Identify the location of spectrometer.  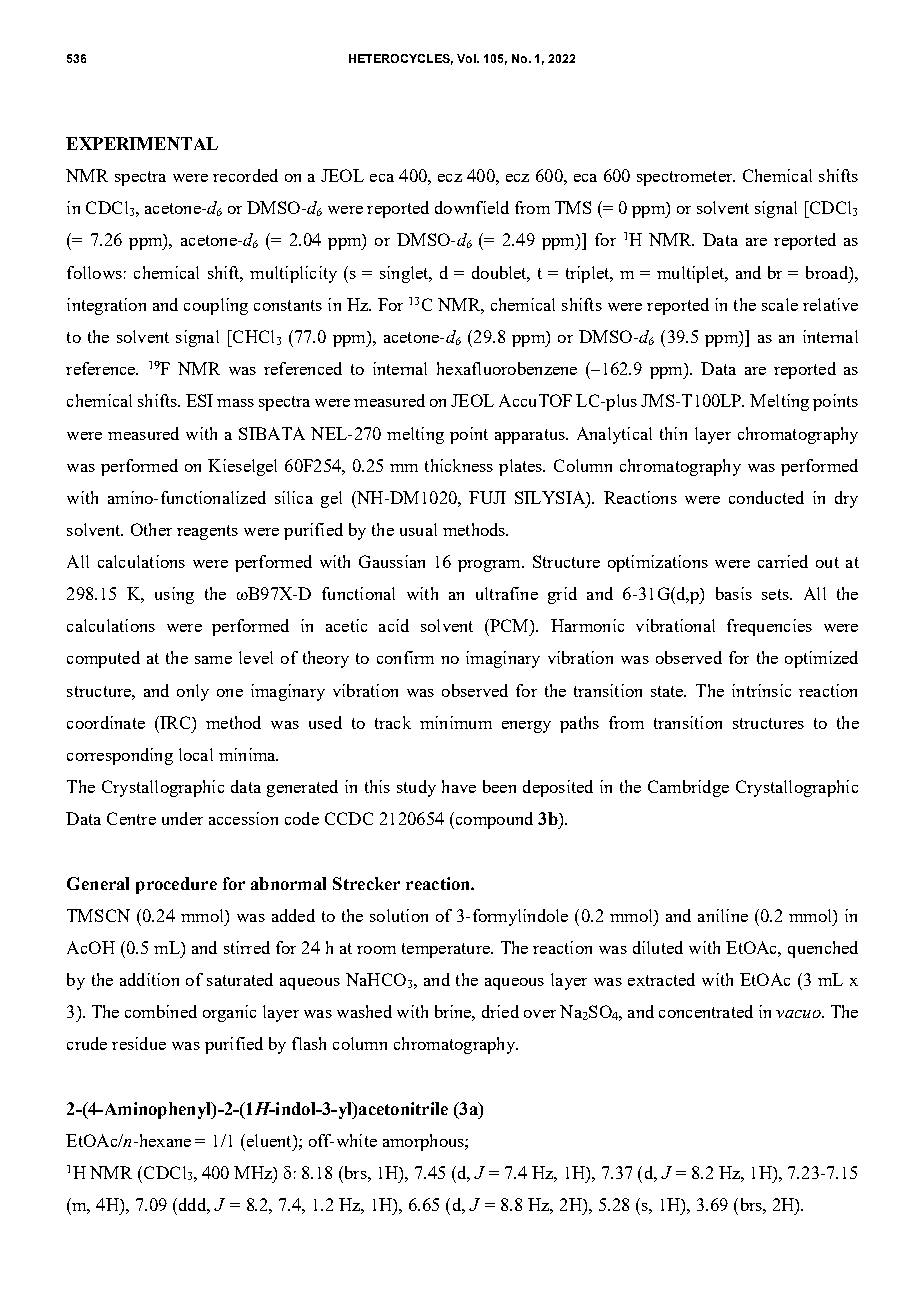
(686, 178).
